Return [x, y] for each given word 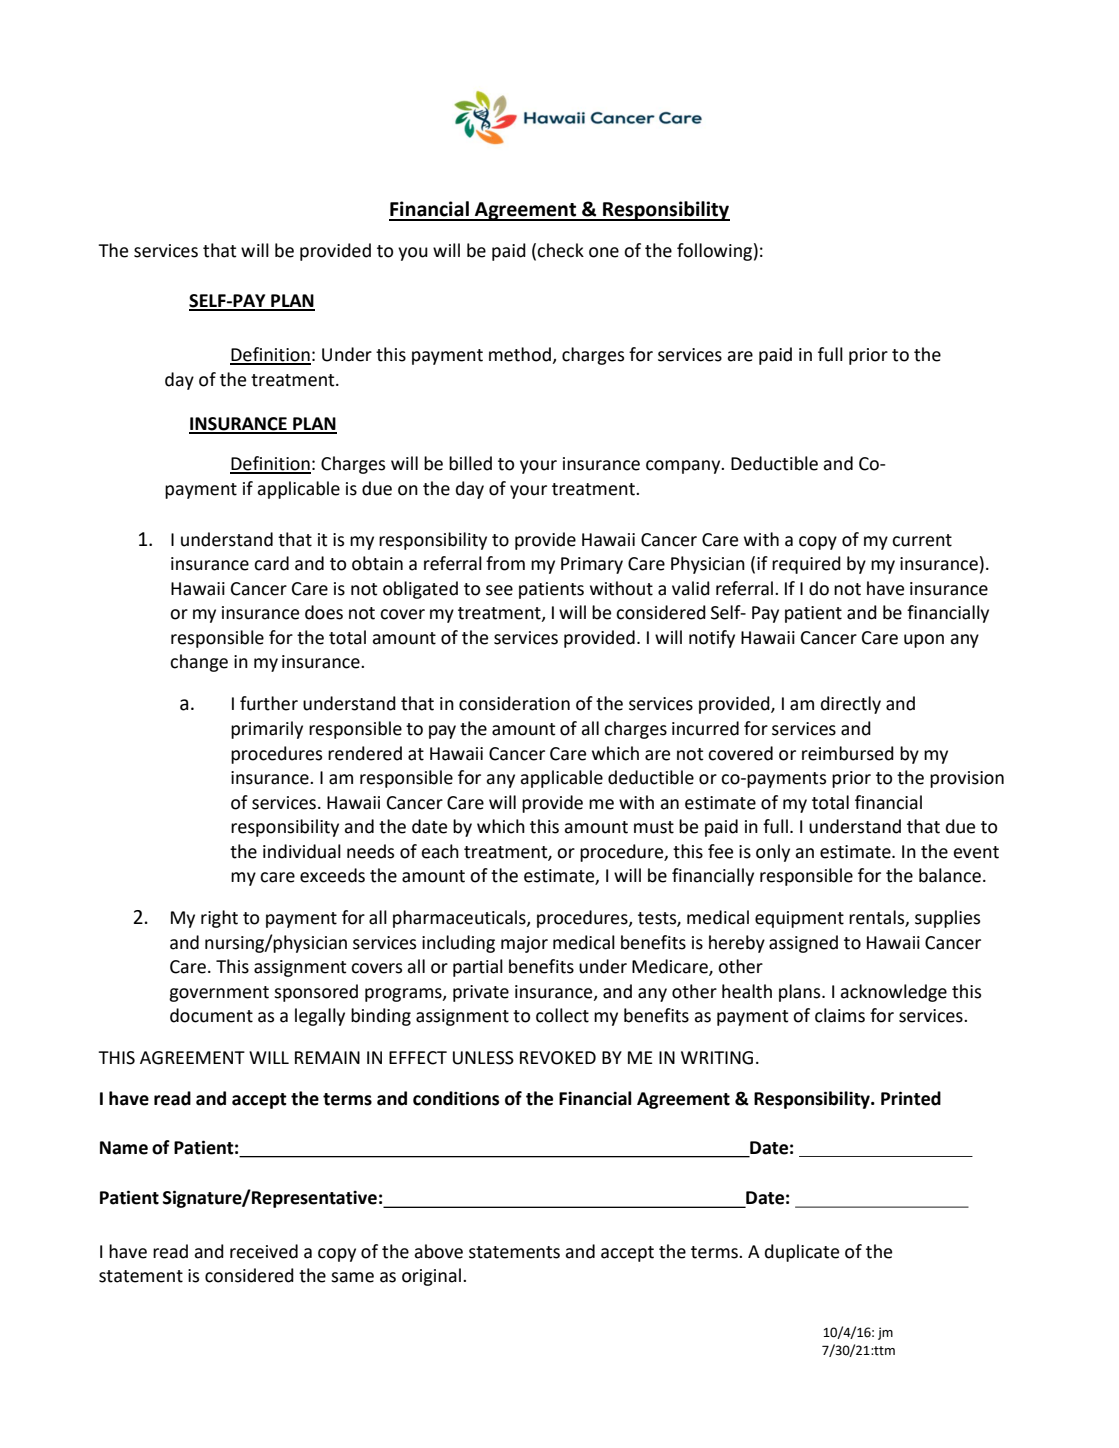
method [521, 355]
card [271, 563]
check [560, 250]
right [219, 919]
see [499, 590]
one [604, 252]
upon [924, 641]
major [524, 944]
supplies [947, 919]
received [264, 1251]
